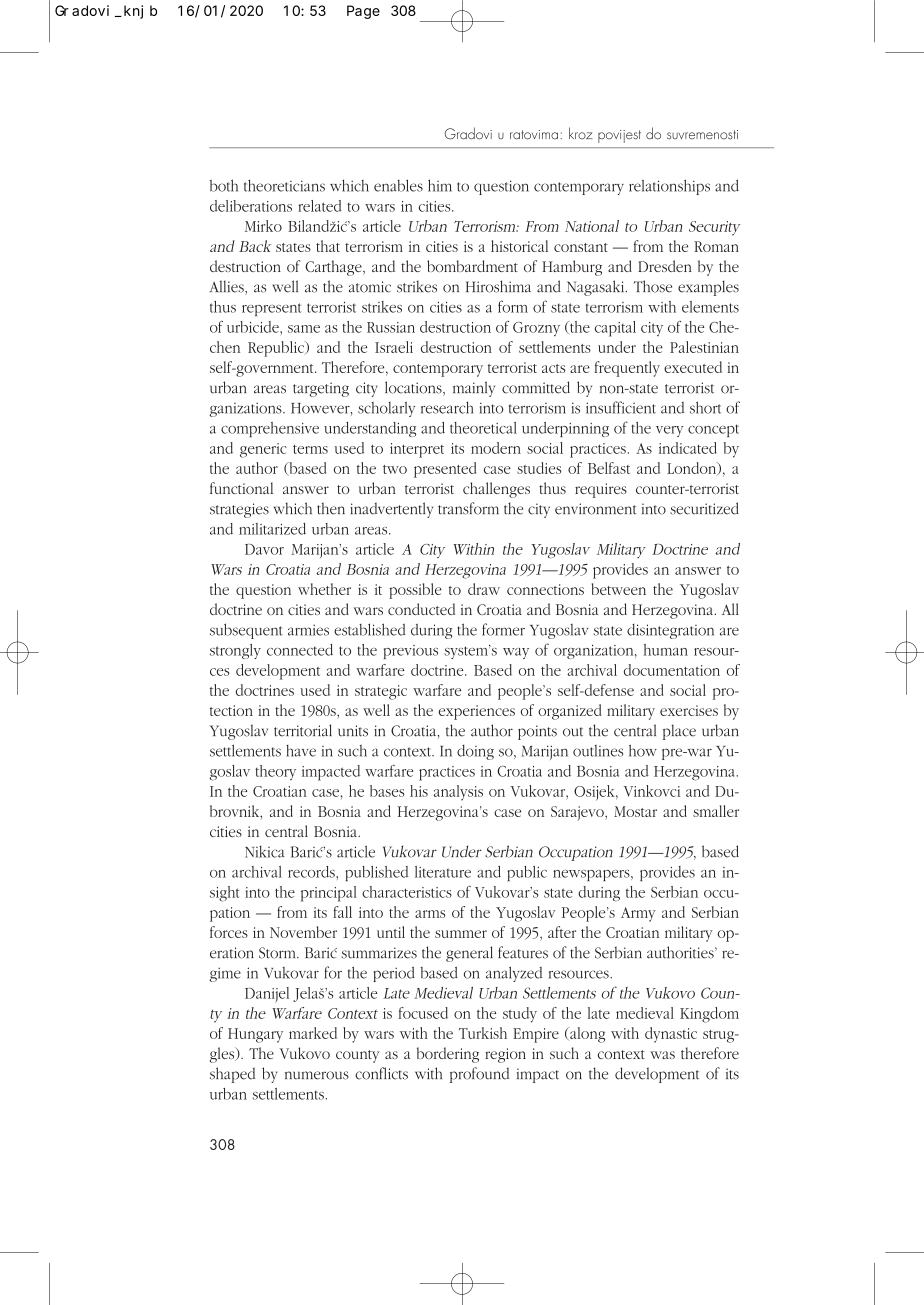 The image size is (924, 1305). I want to click on Hungary, so click(255, 1035).
